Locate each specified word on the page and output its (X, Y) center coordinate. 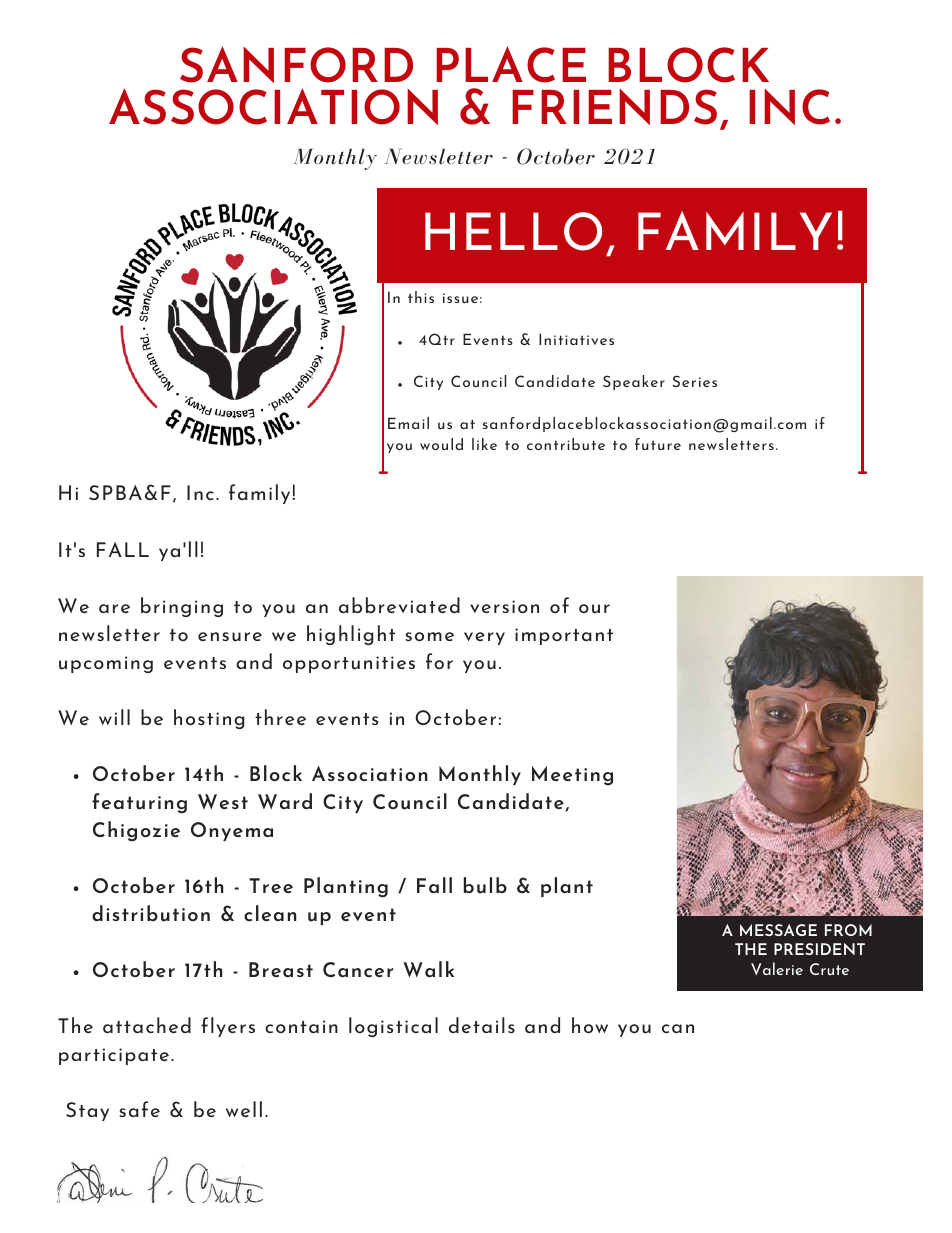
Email (408, 423)
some (429, 636)
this (421, 297)
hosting (209, 719)
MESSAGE (778, 930)
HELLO (513, 231)
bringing (182, 607)
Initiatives (576, 339)
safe (139, 1109)
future (658, 444)
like (484, 444)
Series (694, 381)
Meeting (572, 776)
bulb (485, 885)
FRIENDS (614, 107)
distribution (151, 913)
